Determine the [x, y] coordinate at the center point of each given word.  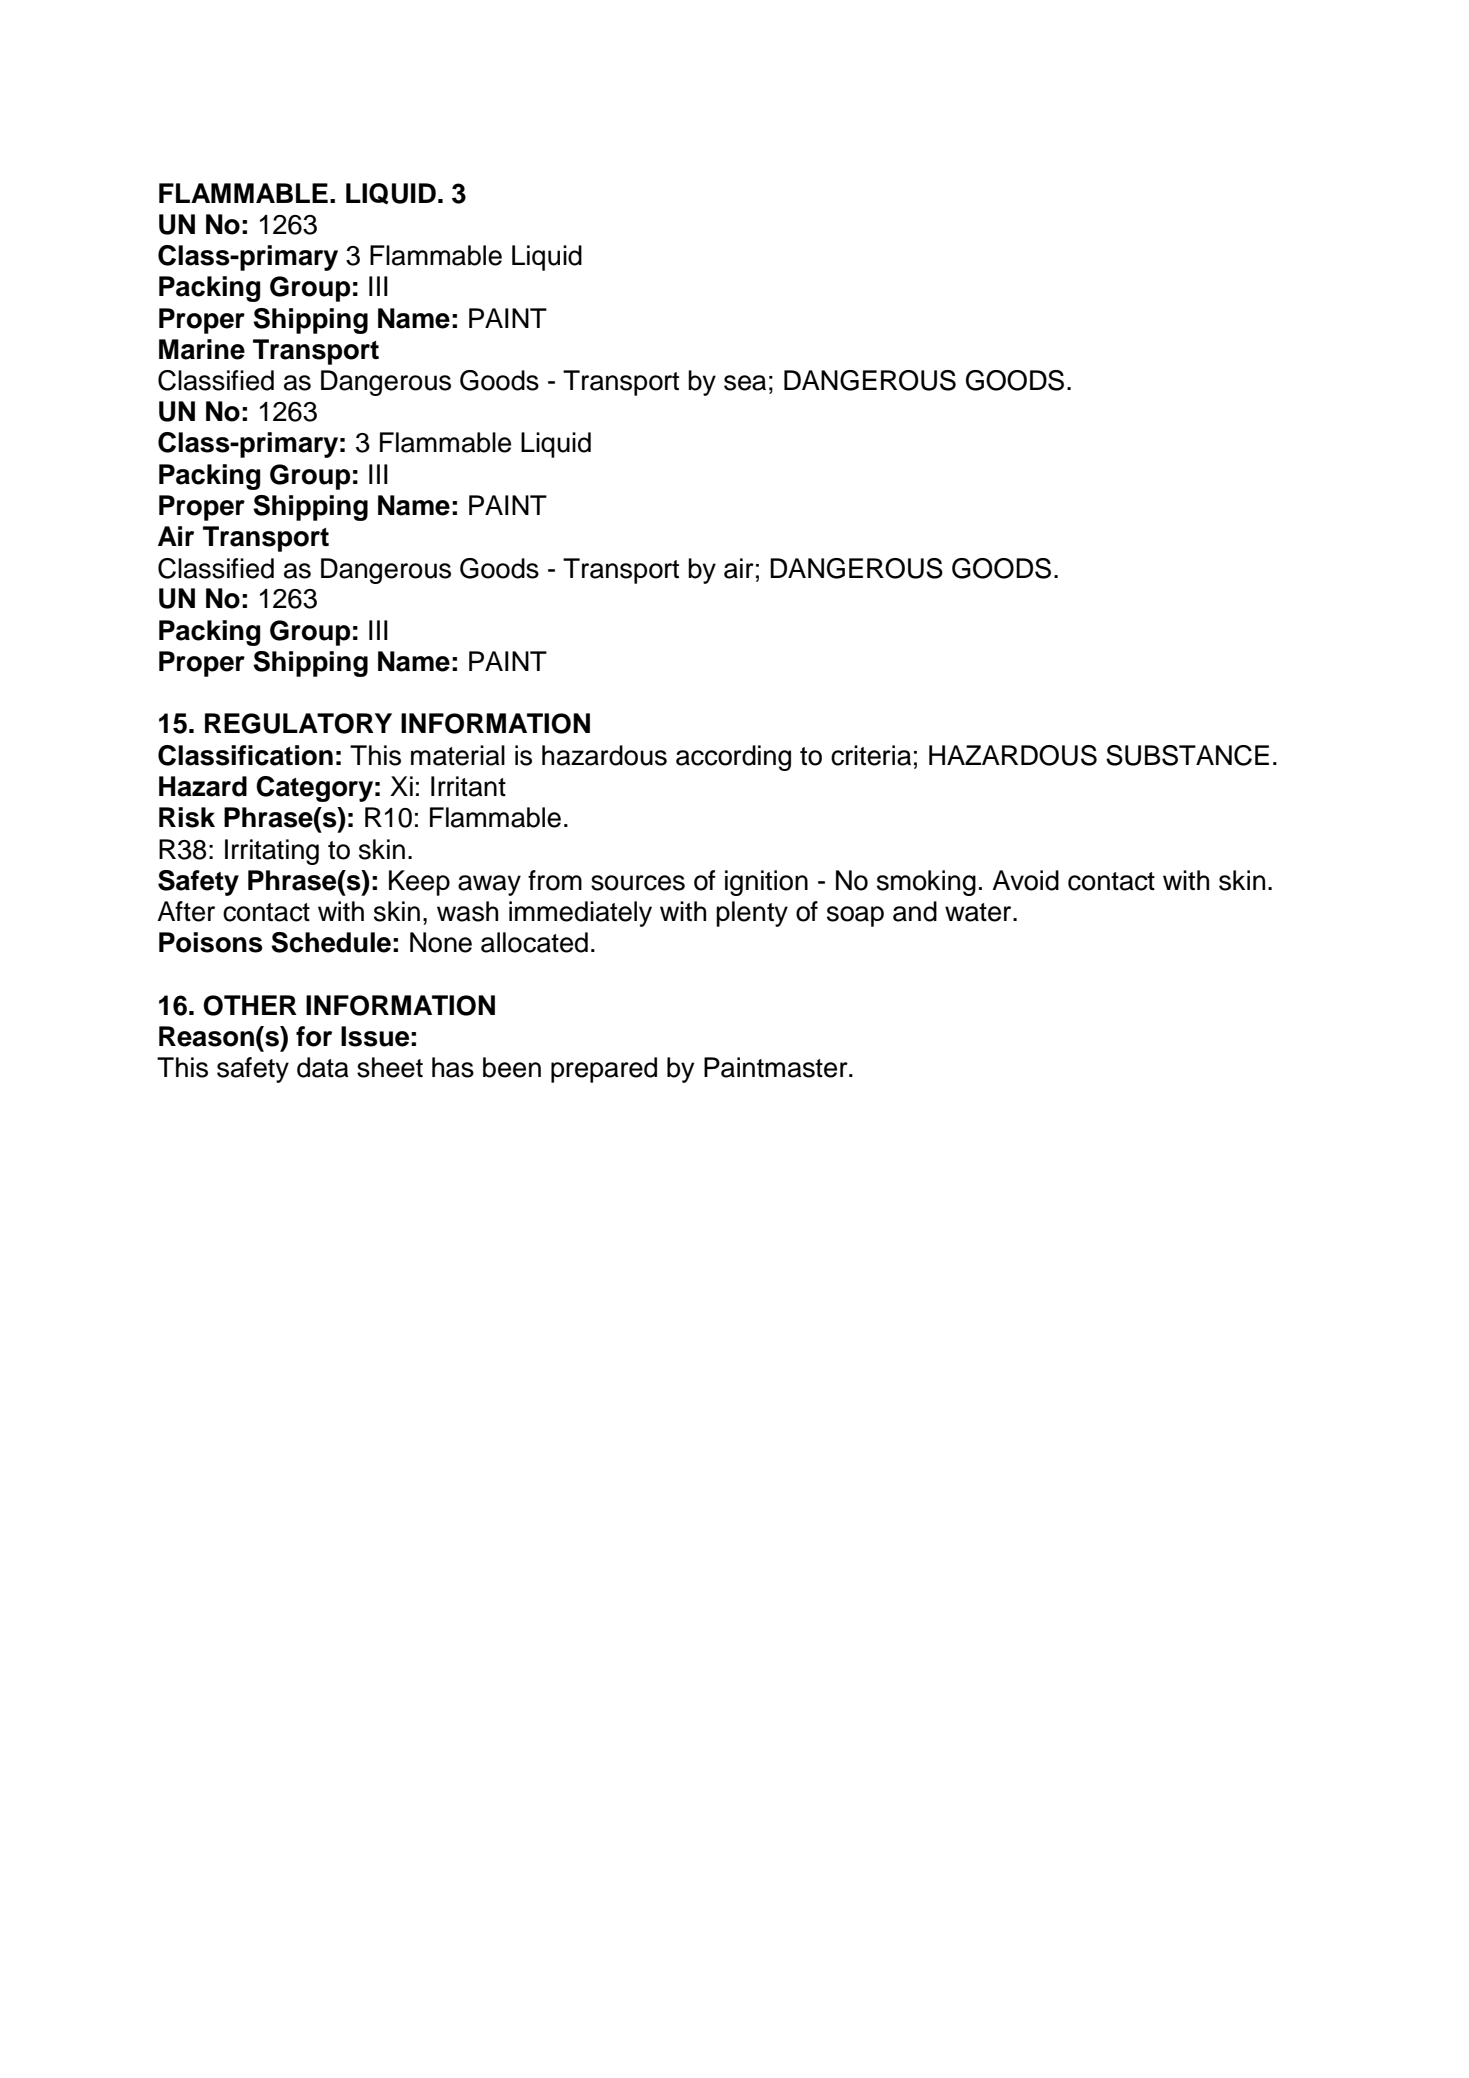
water [979, 912]
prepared [604, 1070]
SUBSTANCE [1187, 755]
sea [745, 383]
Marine [202, 349]
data [323, 1067]
